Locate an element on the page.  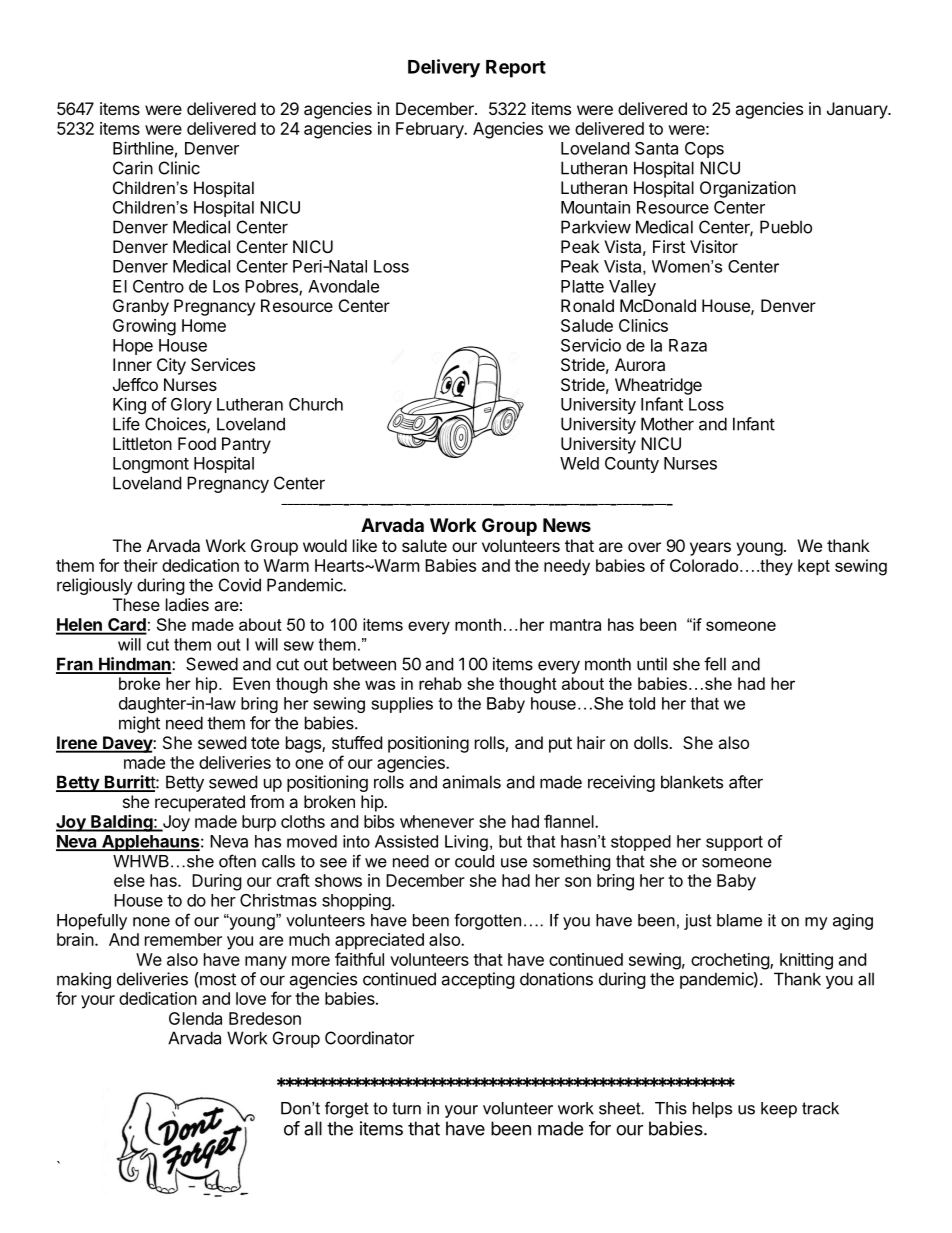
might is located at coordinates (139, 724).
